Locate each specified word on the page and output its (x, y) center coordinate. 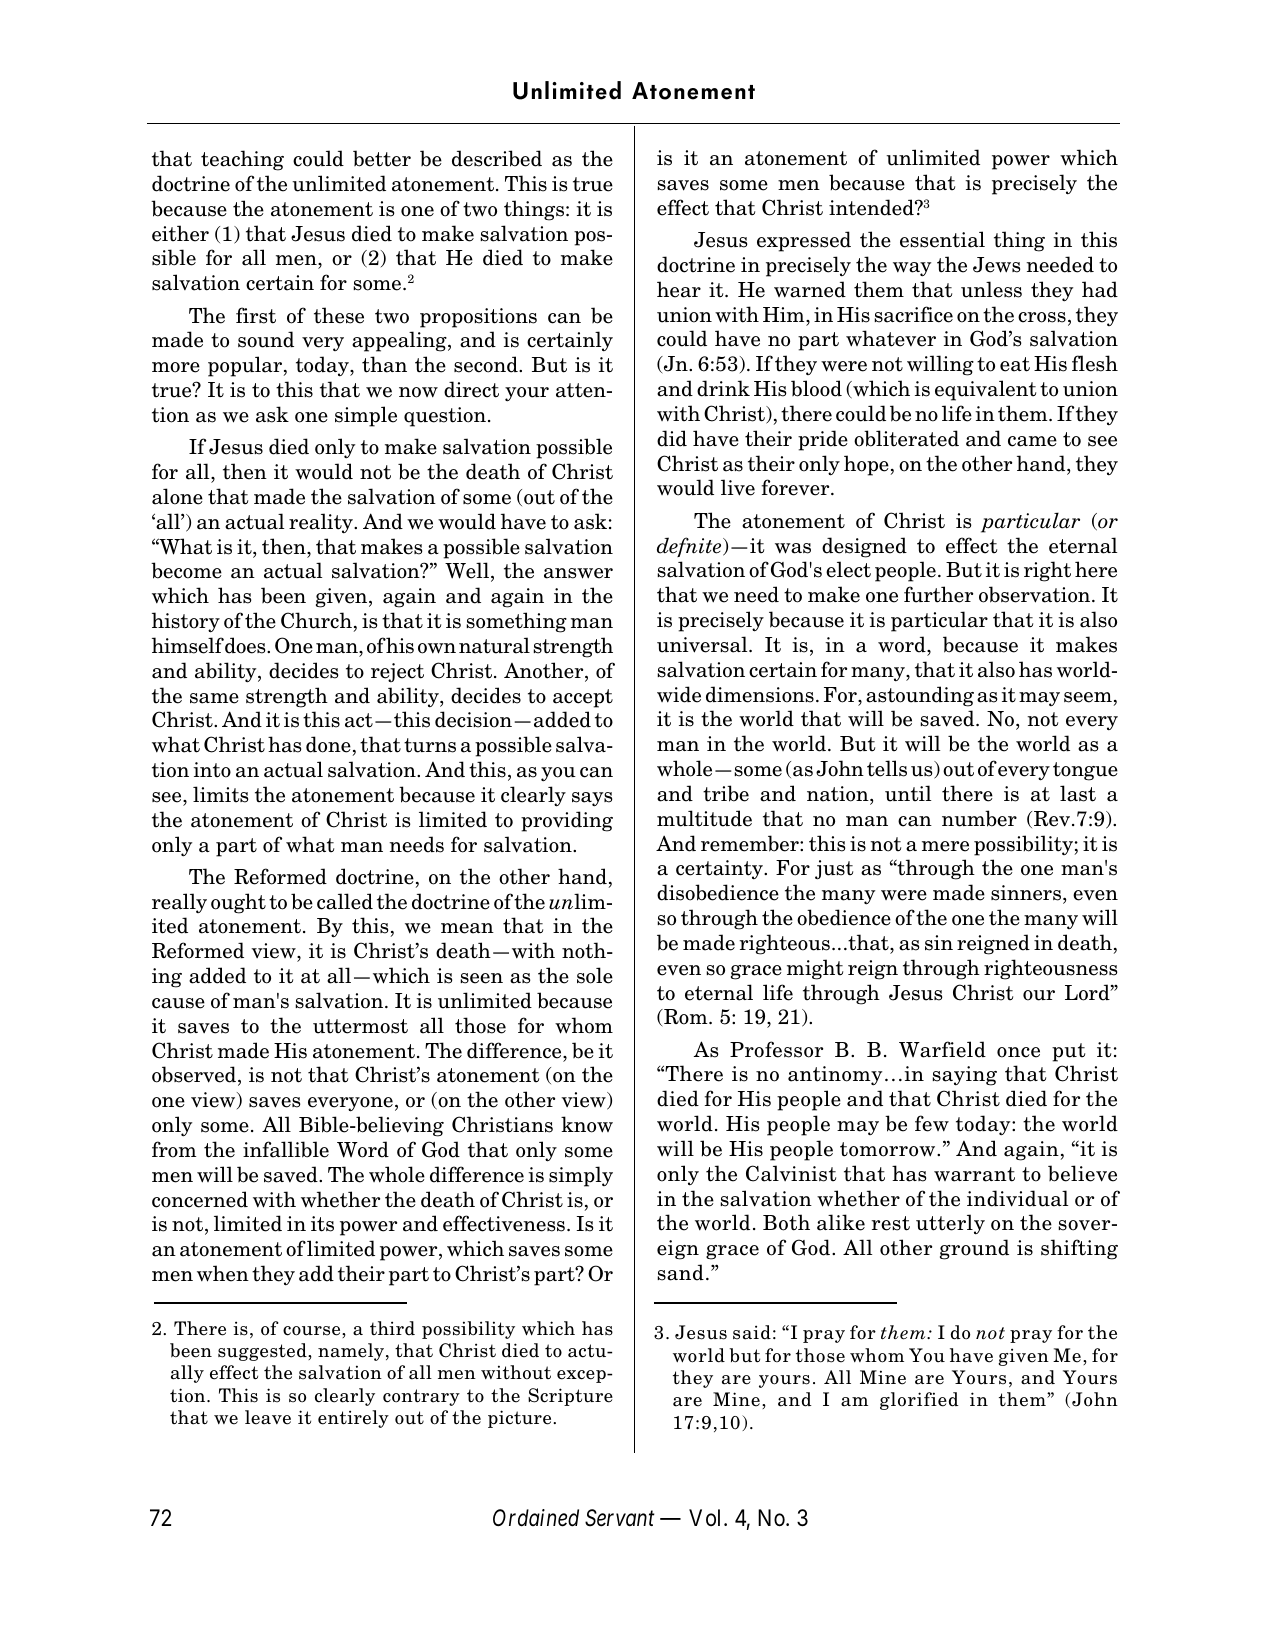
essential (942, 239)
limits (220, 794)
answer (578, 573)
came (1032, 441)
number (979, 818)
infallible (286, 1149)
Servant (620, 1518)
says (592, 799)
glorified (919, 1401)
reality (322, 523)
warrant (974, 1174)
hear (679, 289)
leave (268, 1417)
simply (581, 1176)
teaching (242, 160)
